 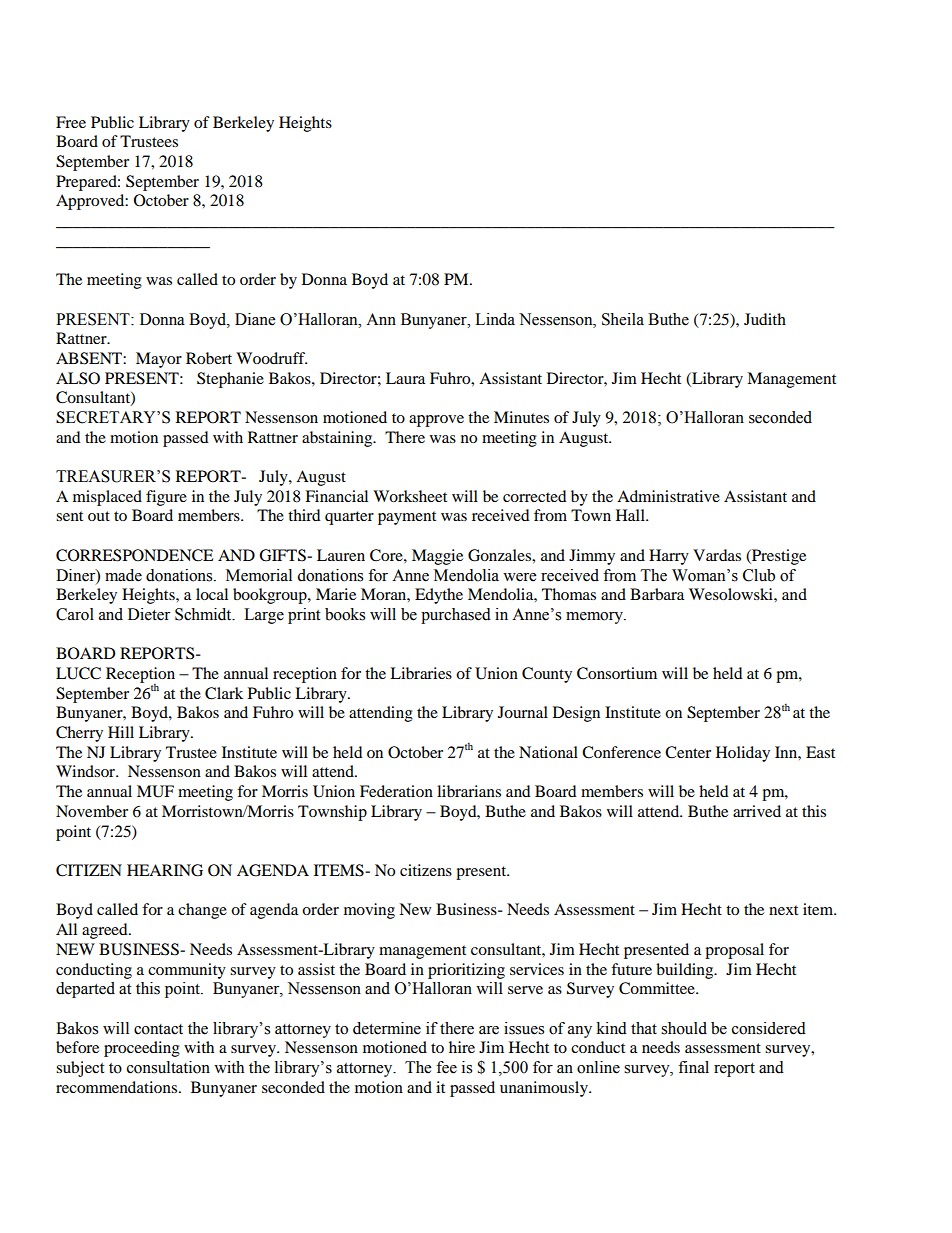 What do you see at coordinates (405, 378) in the screenshot?
I see `Laura` at bounding box center [405, 378].
